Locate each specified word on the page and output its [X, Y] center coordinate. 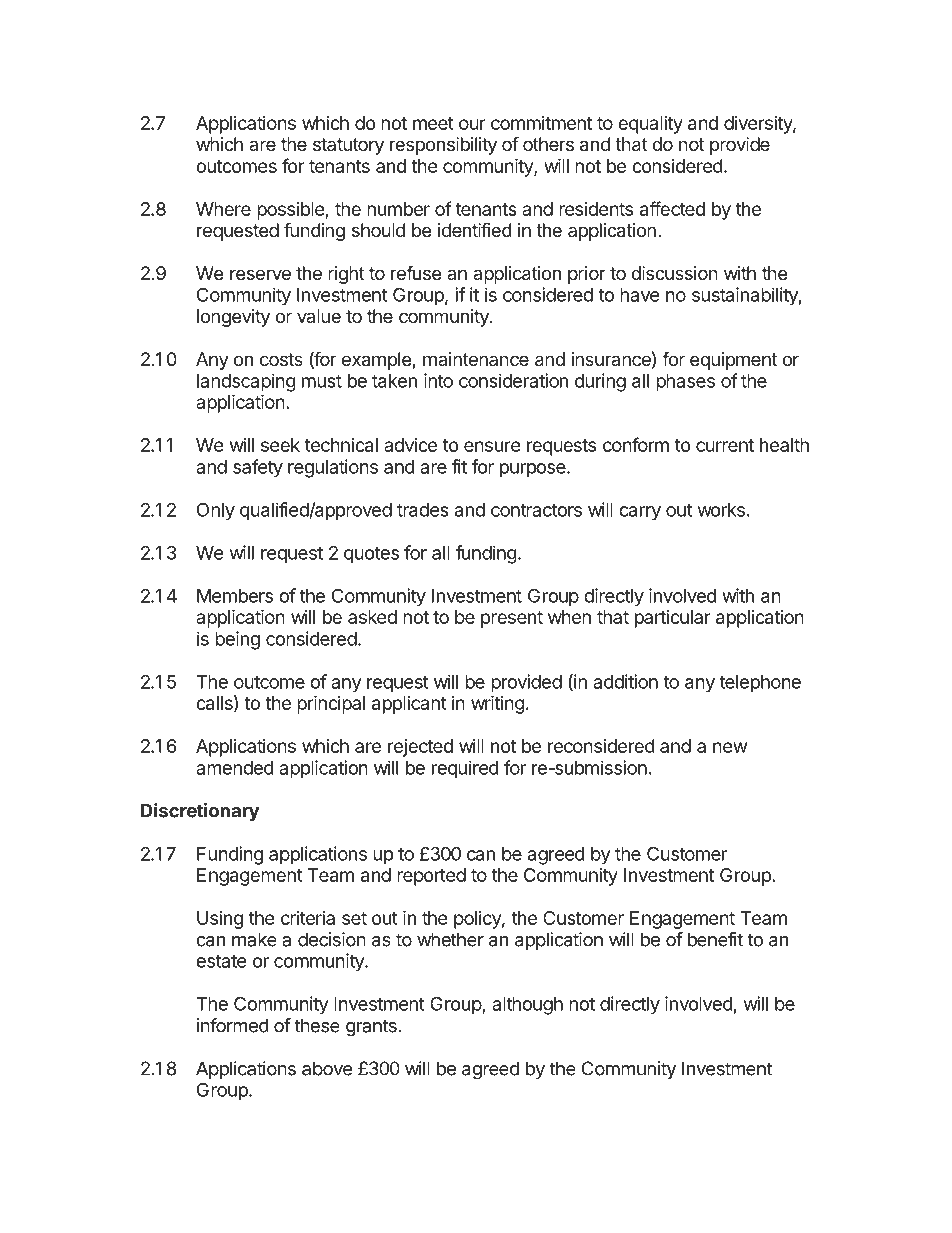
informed [233, 1025]
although [527, 1006]
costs [281, 359]
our [472, 124]
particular [672, 619]
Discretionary [200, 812]
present [512, 619]
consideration [513, 380]
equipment [733, 361]
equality [650, 125]
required [465, 769]
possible [291, 211]
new [730, 747]
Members [235, 596]
